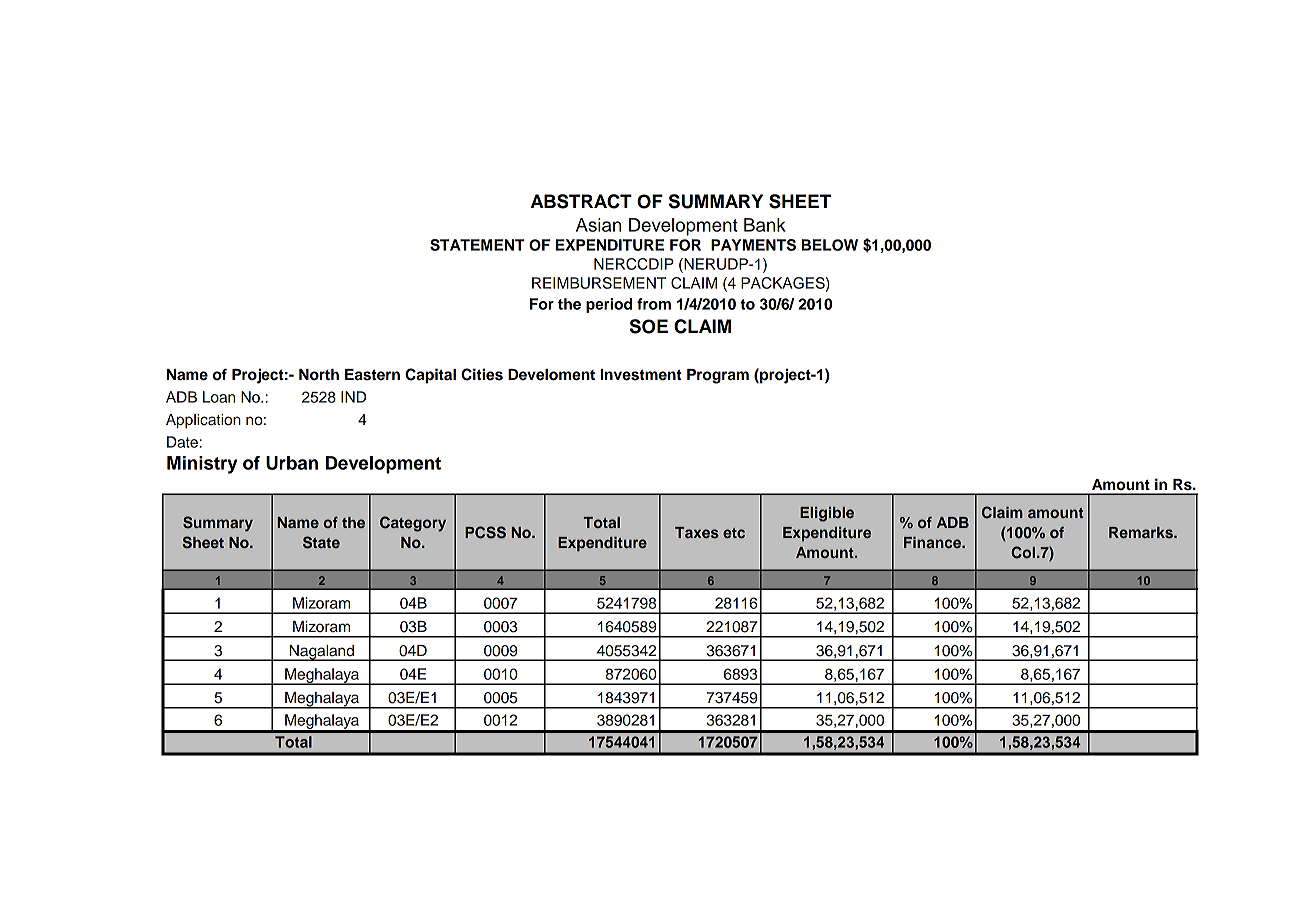  Describe the element at coordinates (654, 304) in the document. I see `from` at that location.
